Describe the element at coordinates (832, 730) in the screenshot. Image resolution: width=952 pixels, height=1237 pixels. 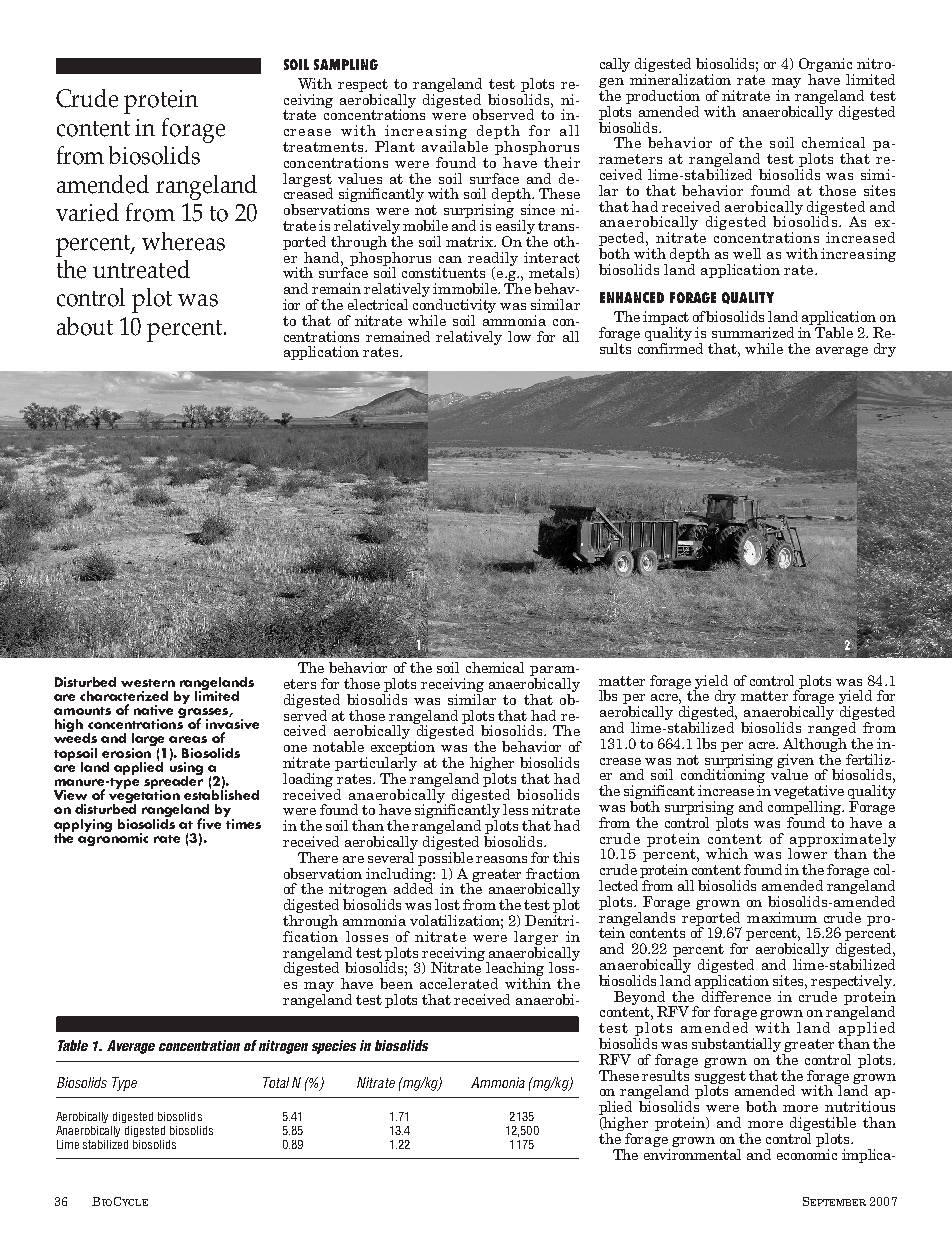
I see `ranged` at that location.
